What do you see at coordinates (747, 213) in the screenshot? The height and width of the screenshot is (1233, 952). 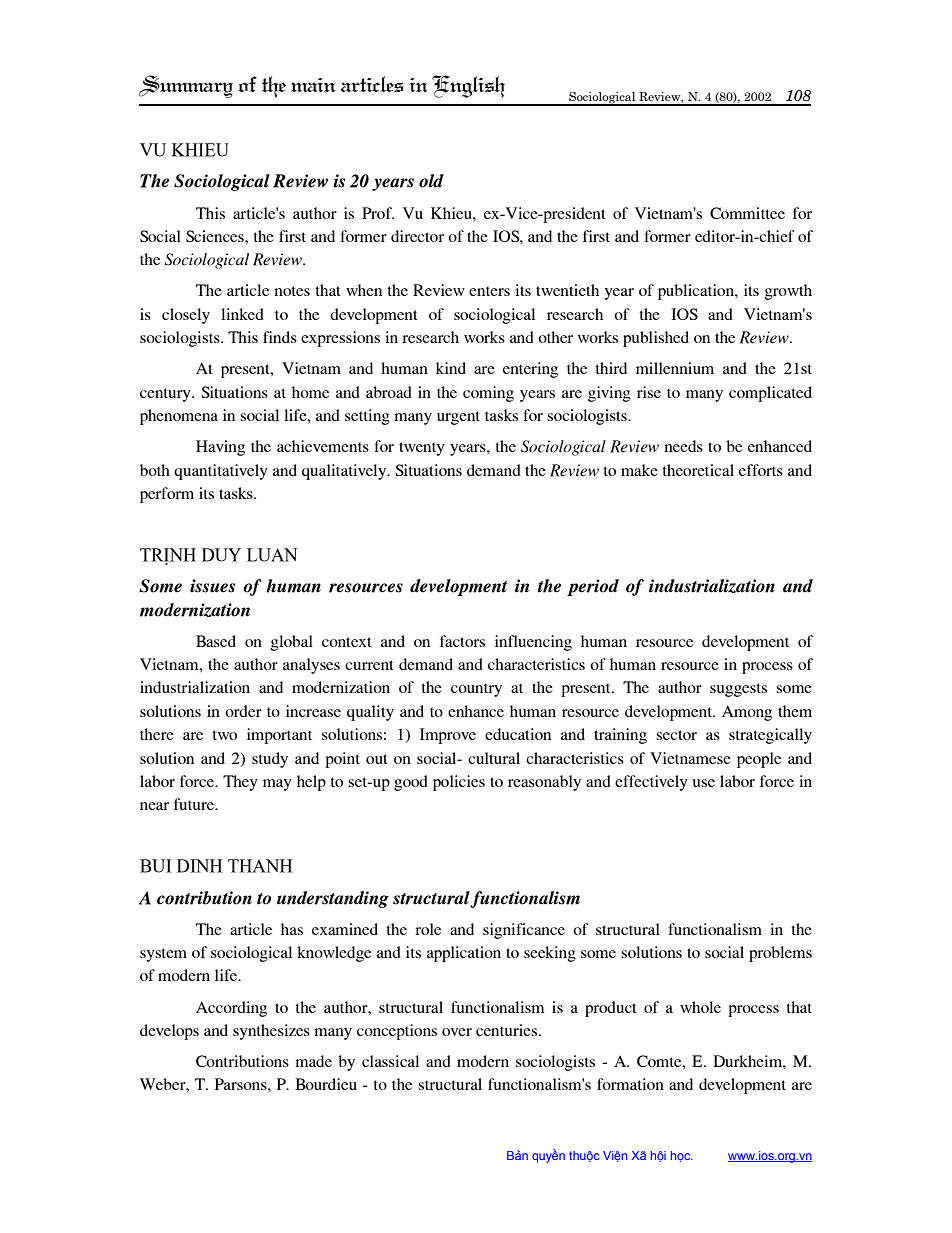 I see `Committee` at bounding box center [747, 213].
